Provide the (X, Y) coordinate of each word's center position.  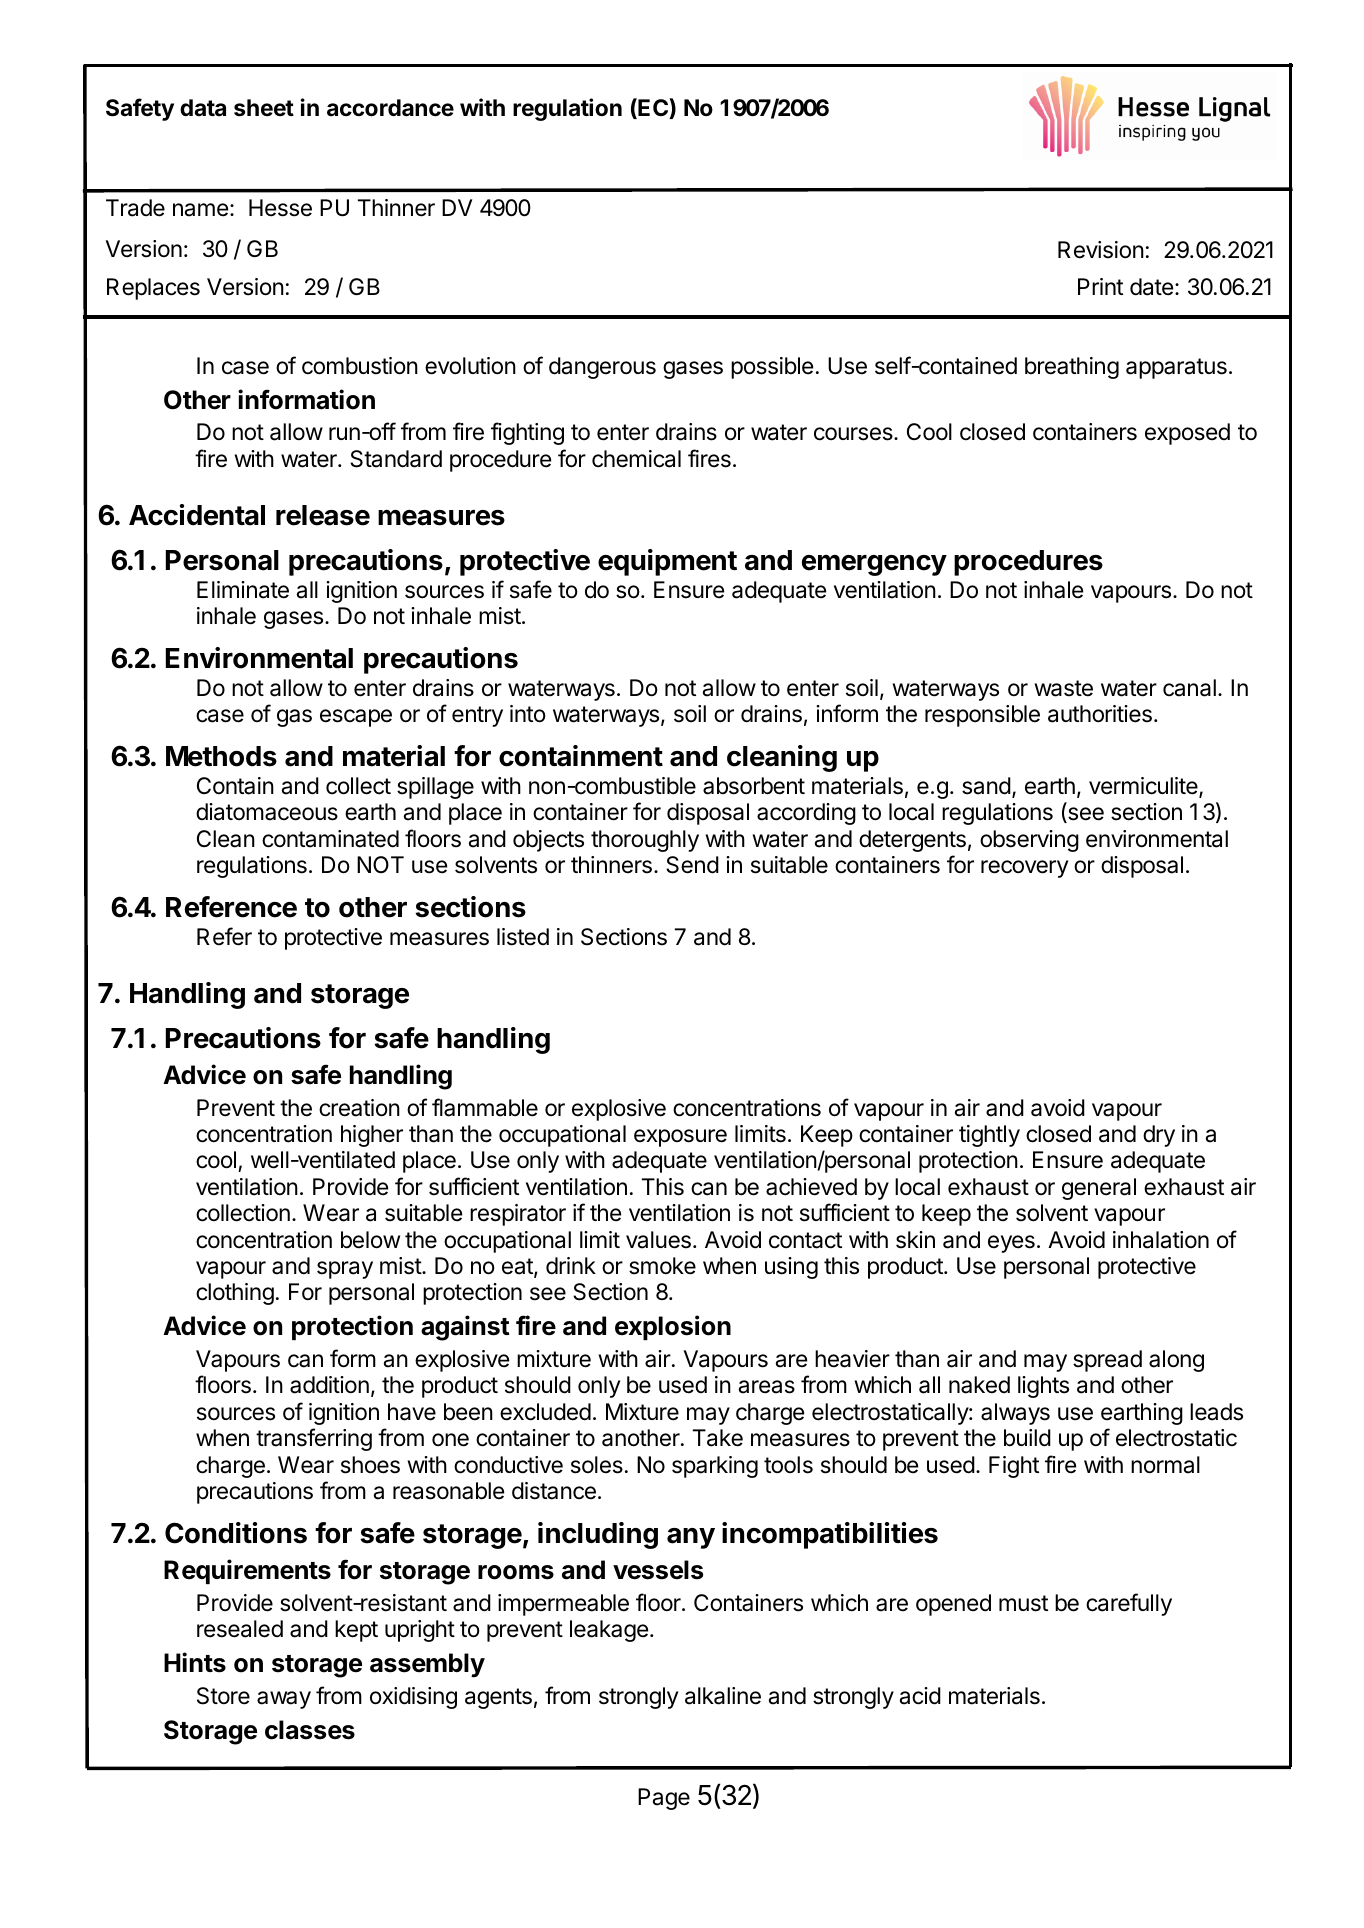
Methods (221, 756)
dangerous (602, 368)
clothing (235, 1294)
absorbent (754, 786)
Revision (1101, 250)
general (1099, 1189)
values (658, 1240)
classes (310, 1730)
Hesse (280, 208)
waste (1064, 688)
